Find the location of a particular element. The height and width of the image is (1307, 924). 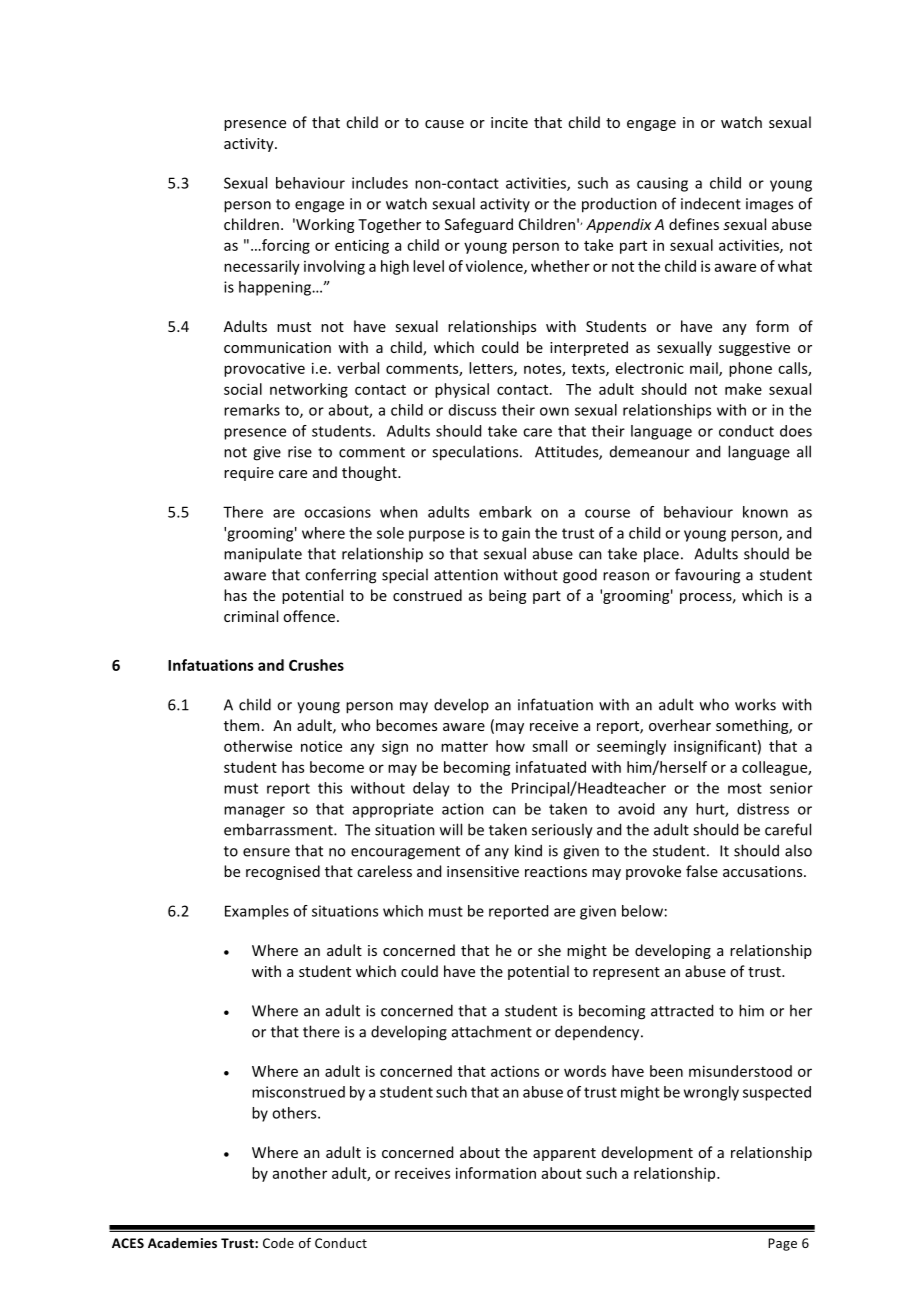

apparent is located at coordinates (564, 1154).
